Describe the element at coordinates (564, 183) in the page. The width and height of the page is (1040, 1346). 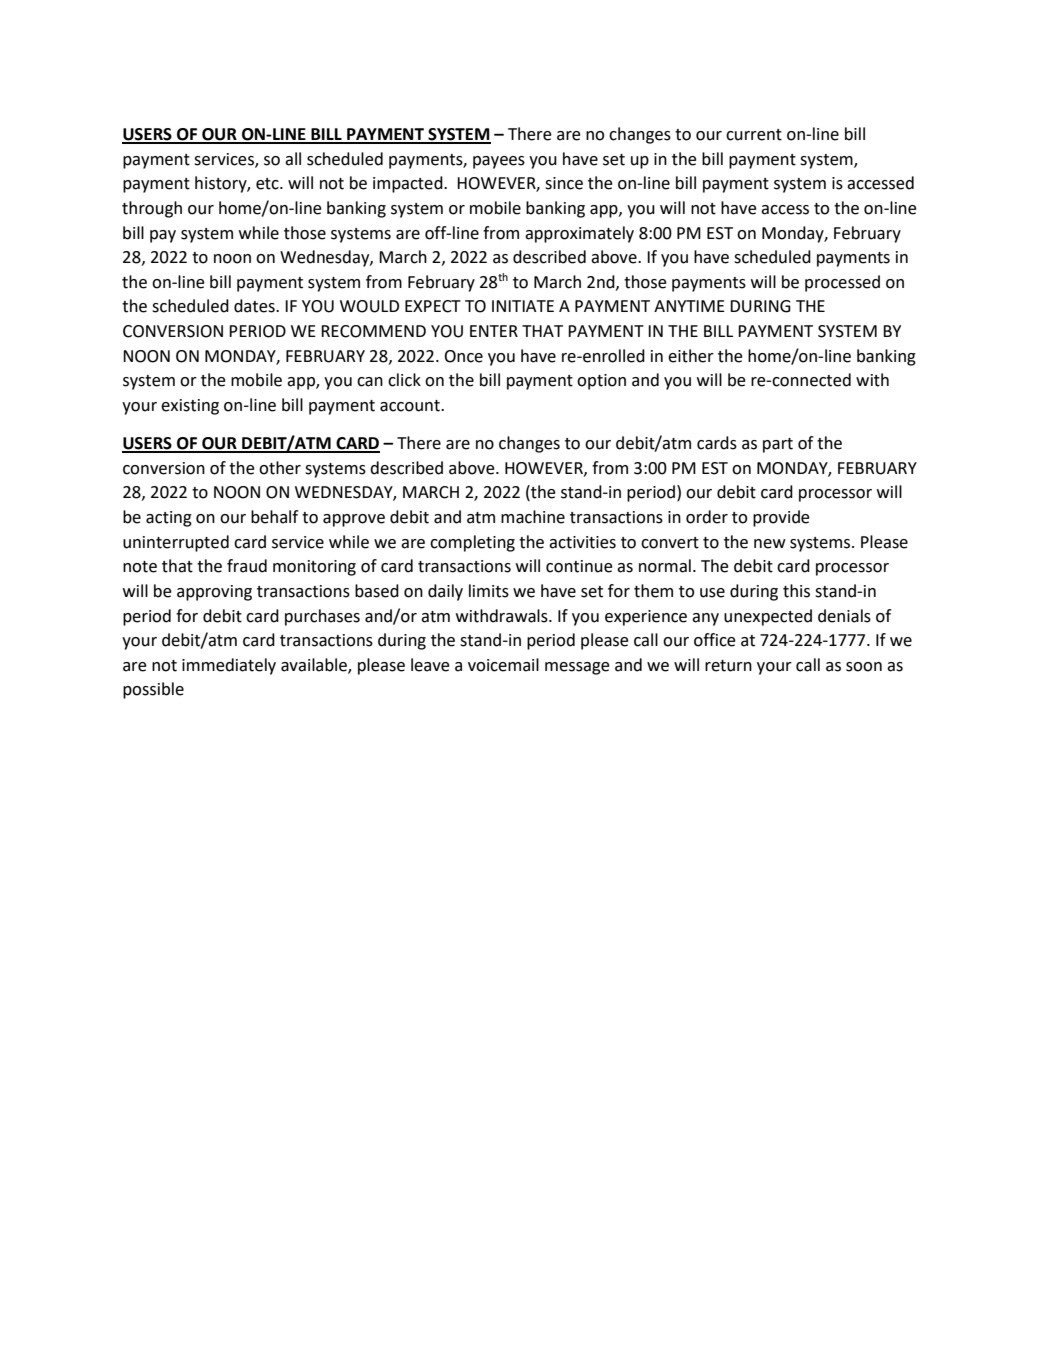
I see `since` at that location.
